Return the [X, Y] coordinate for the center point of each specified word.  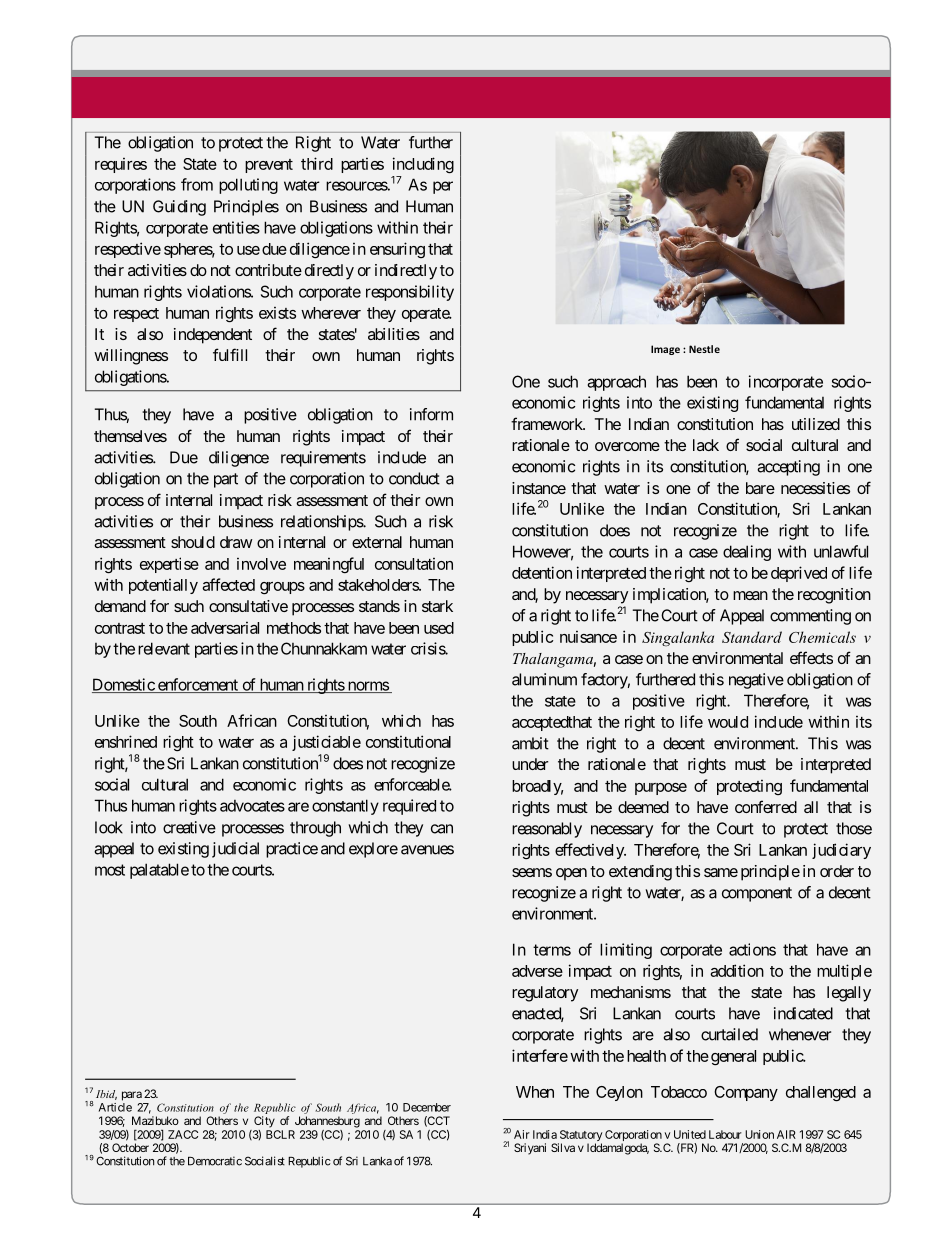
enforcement [197, 685]
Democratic [215, 1161]
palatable [159, 871]
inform [431, 414]
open [571, 874]
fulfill [230, 354]
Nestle [704, 349]
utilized [816, 424]
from [197, 184]
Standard [752, 637]
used [439, 628]
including [423, 165]
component [757, 894]
